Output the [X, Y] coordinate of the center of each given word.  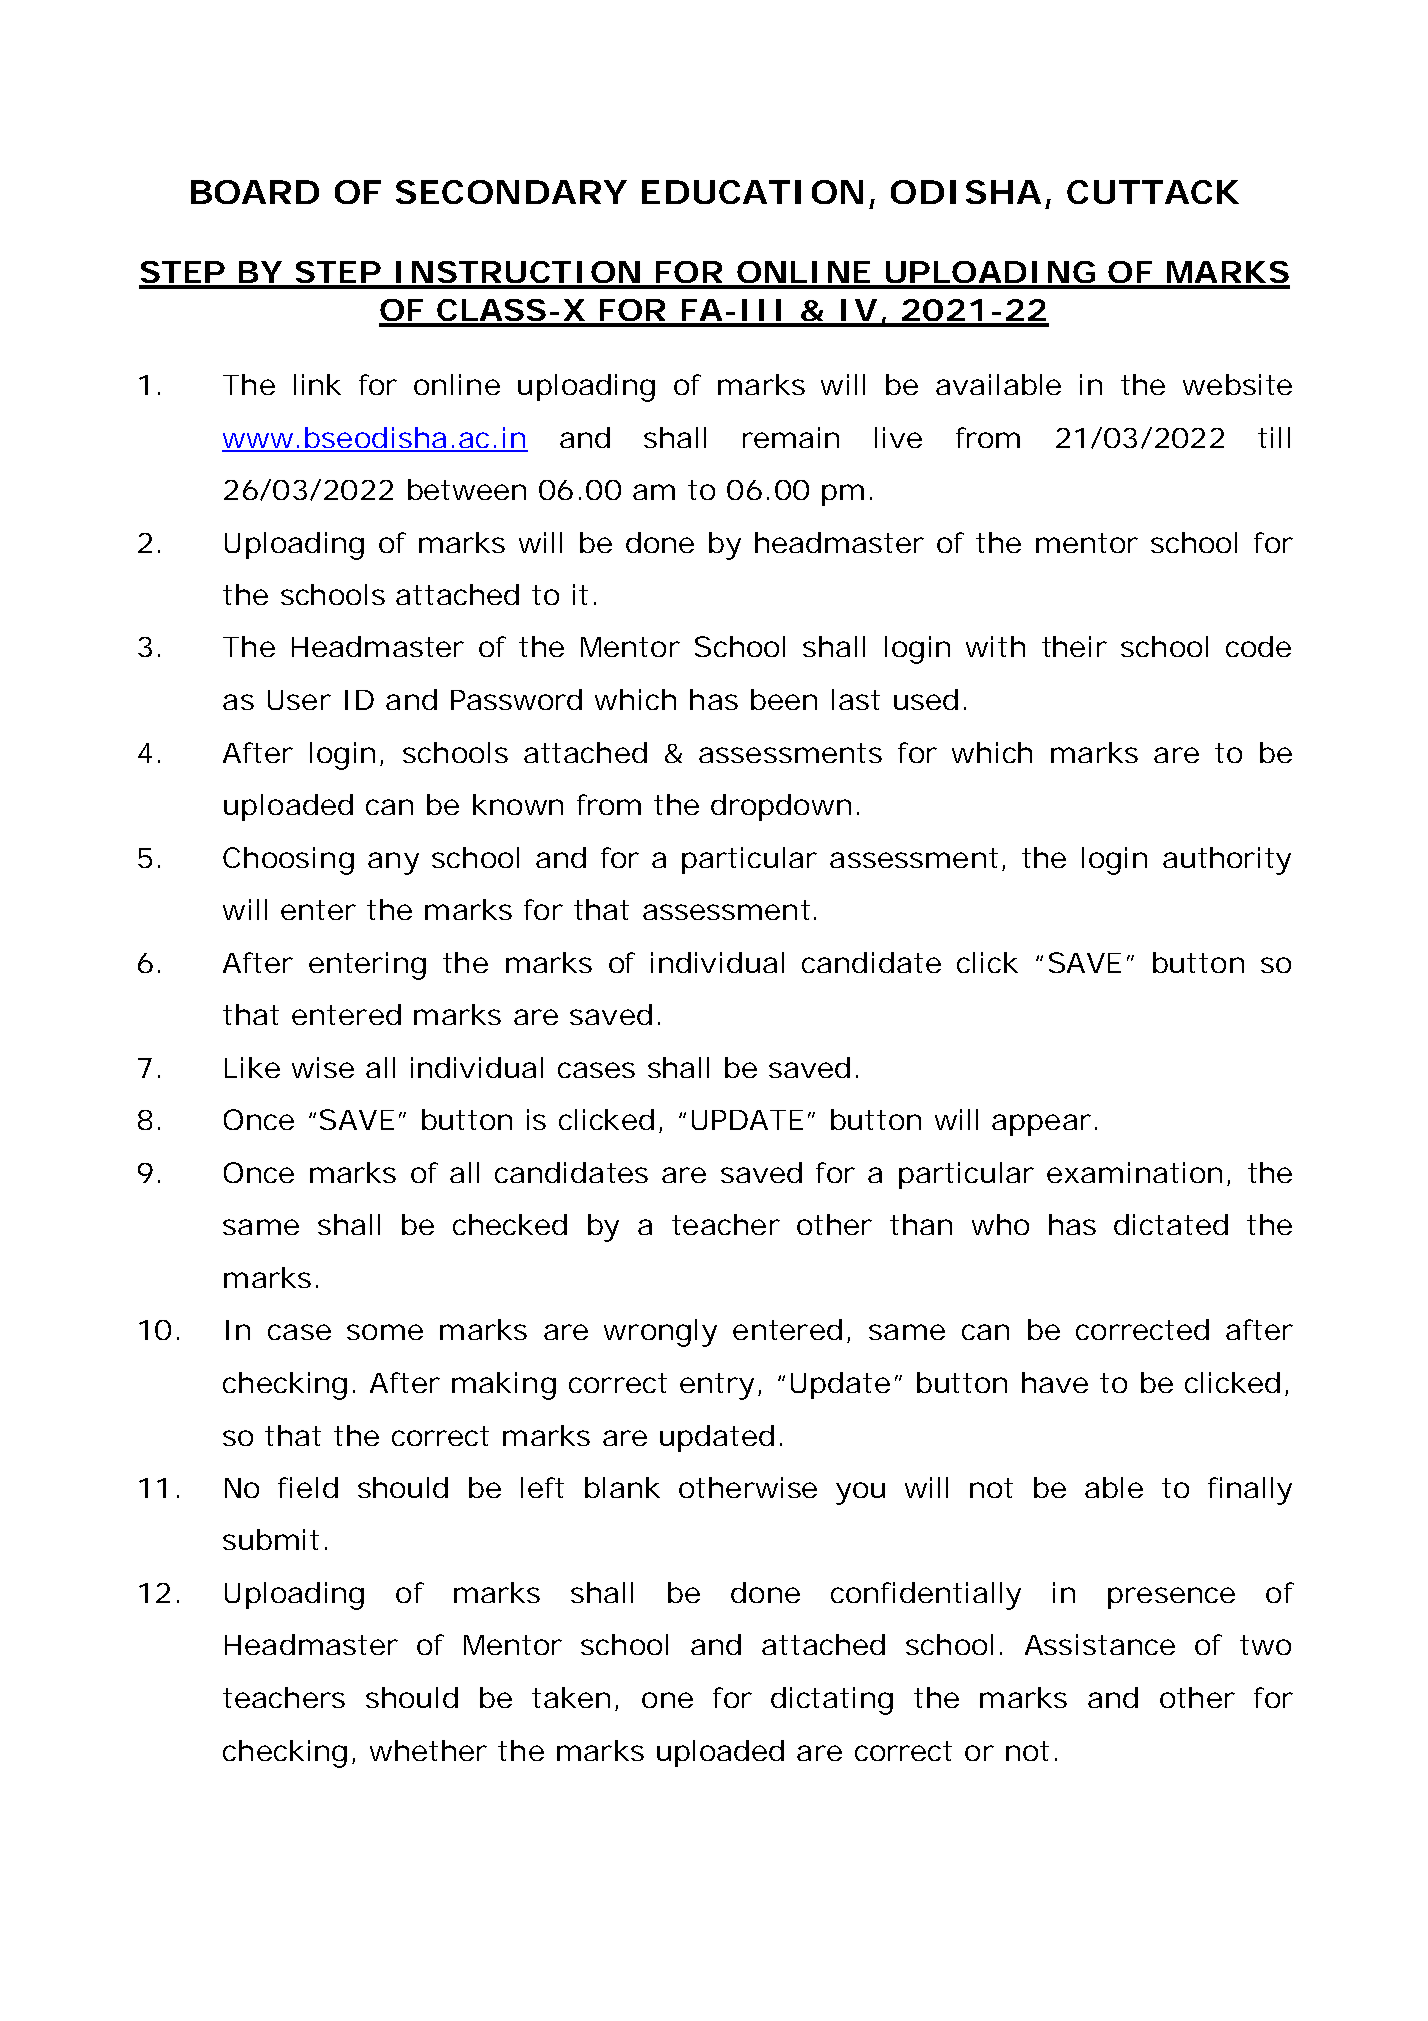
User [299, 700]
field [308, 1487]
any [393, 863]
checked [510, 1224]
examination [1134, 1172]
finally [1250, 1491]
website [1237, 384]
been [784, 699]
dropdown [781, 807]
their [1074, 646]
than [921, 1224]
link [317, 384]
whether [428, 1750]
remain [791, 437]
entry [717, 1386]
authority [1227, 861]
